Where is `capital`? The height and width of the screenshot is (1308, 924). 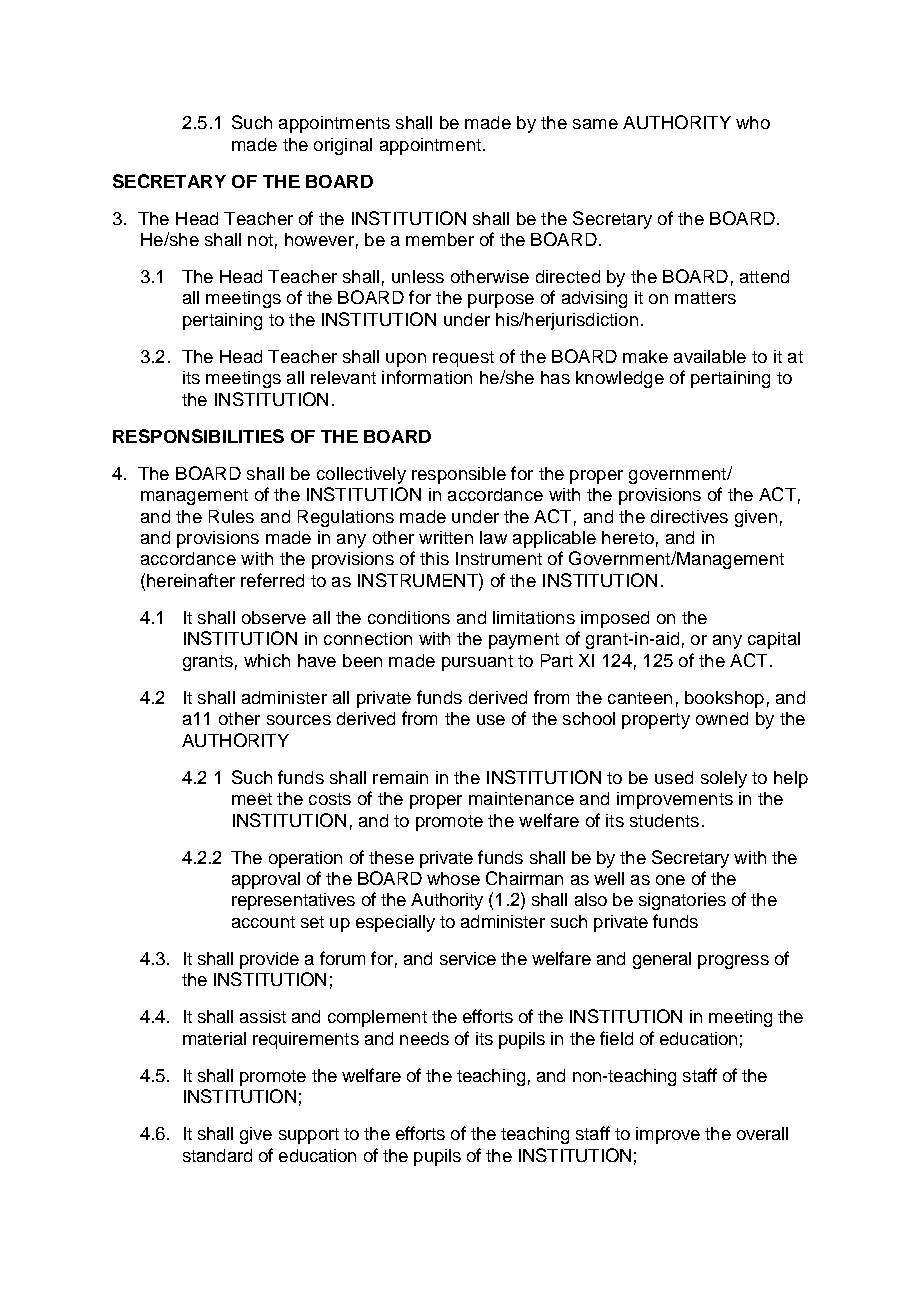
capital is located at coordinates (774, 640).
